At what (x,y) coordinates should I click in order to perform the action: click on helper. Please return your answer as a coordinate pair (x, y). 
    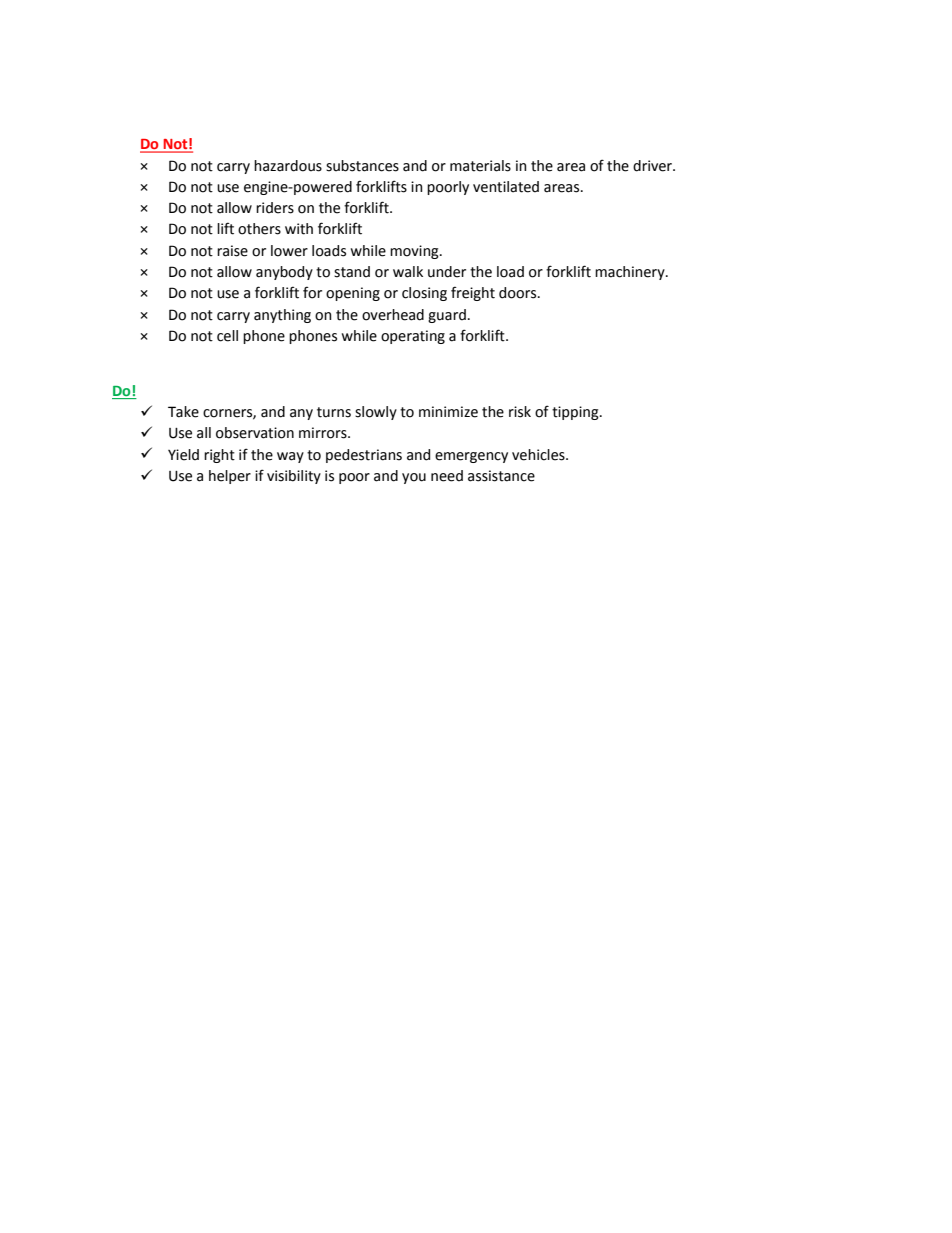
    Looking at the image, I should click on (230, 477).
